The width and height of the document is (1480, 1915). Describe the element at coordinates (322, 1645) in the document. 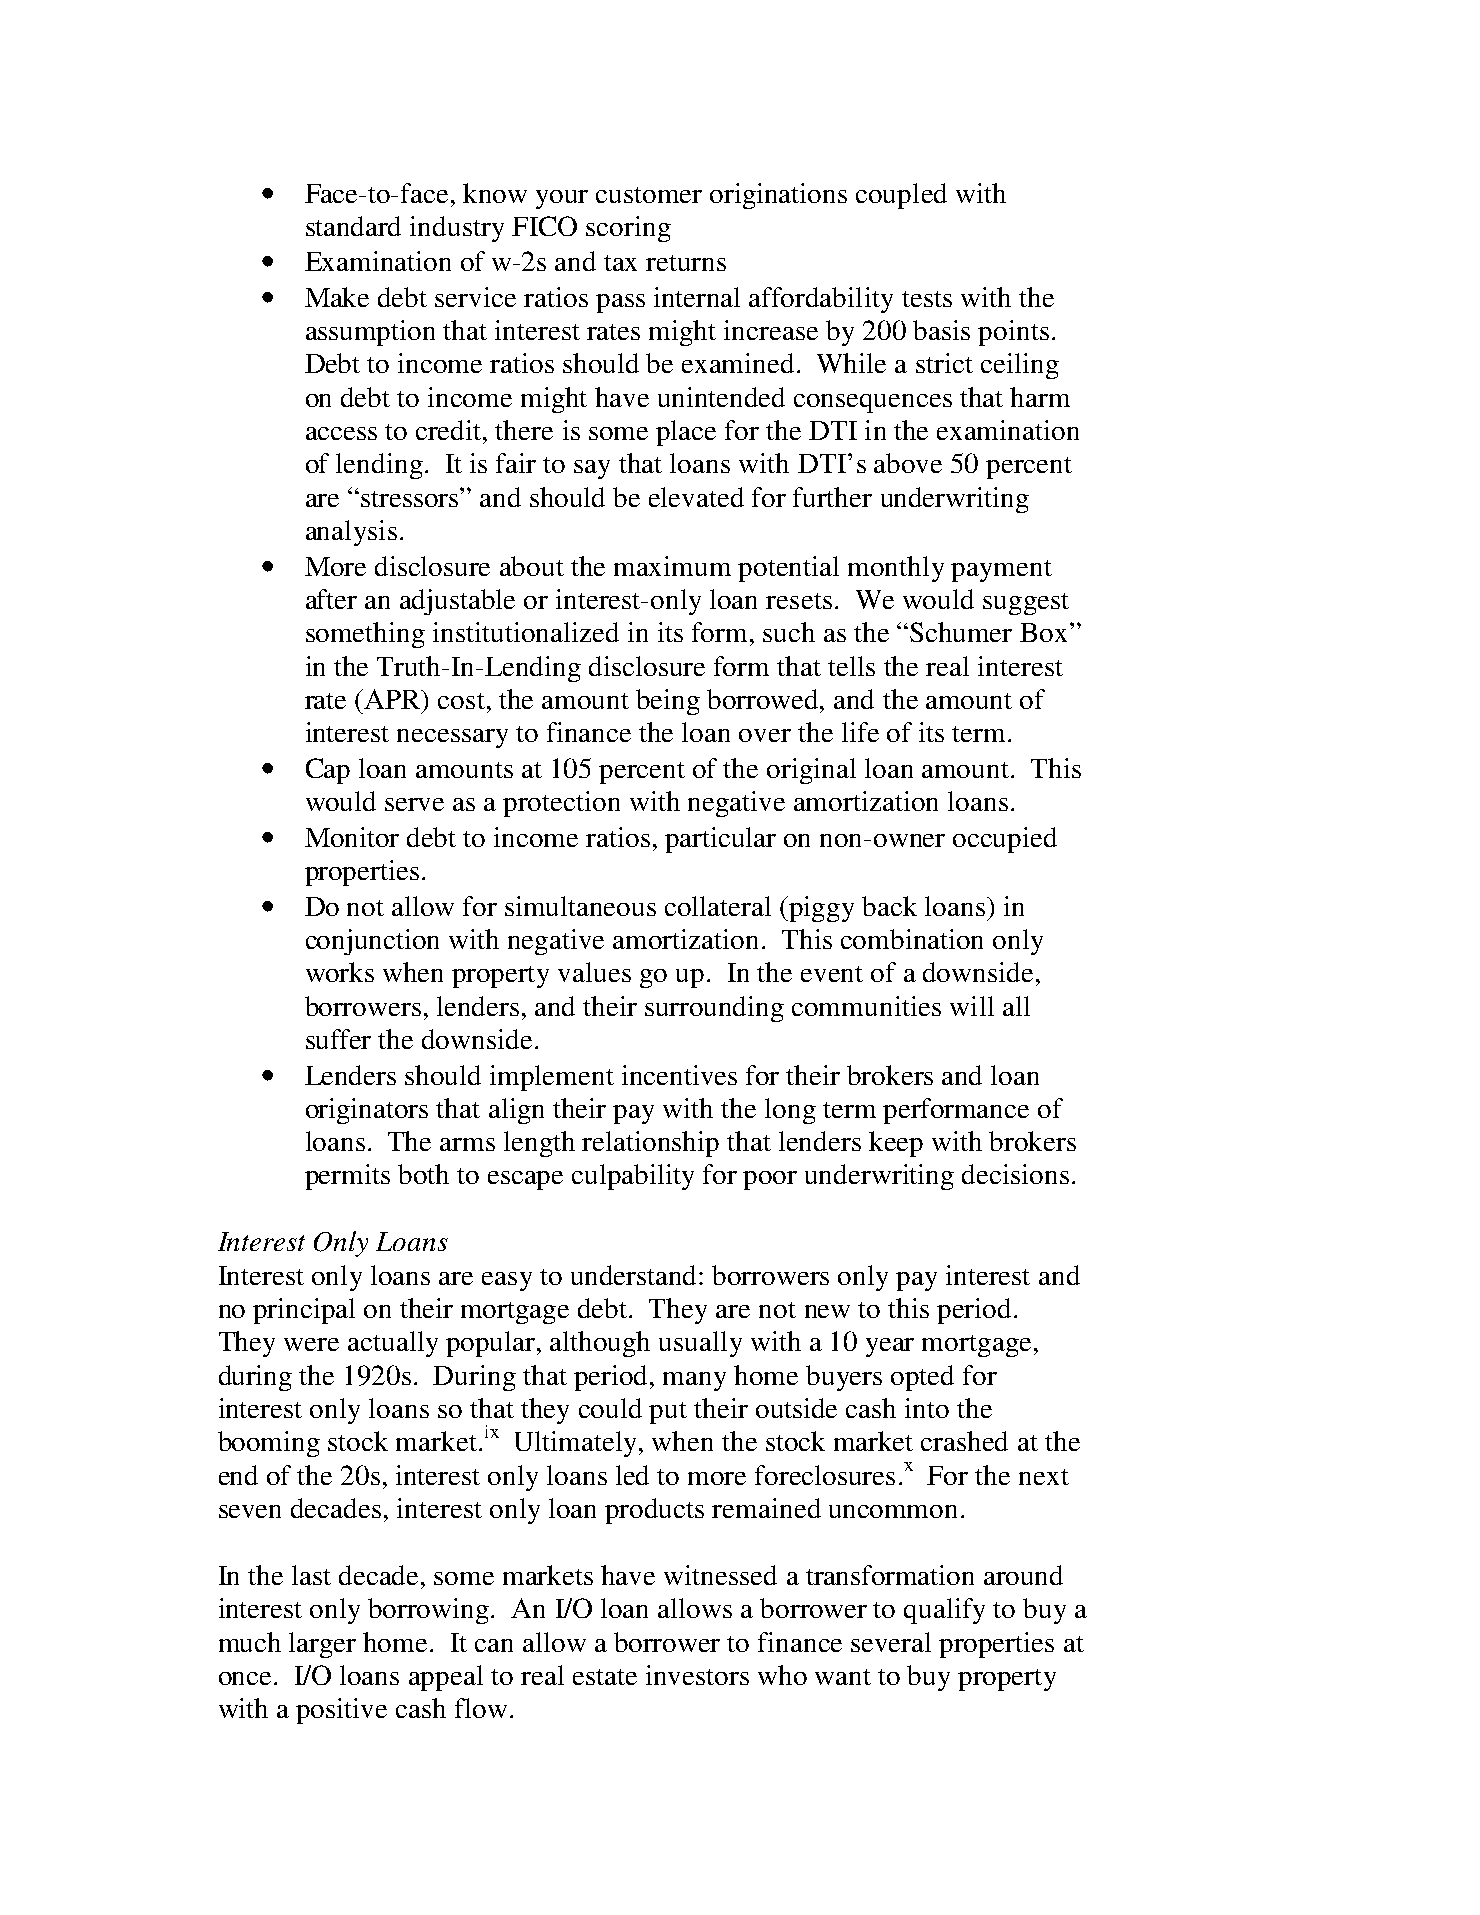

I see `larger` at that location.
